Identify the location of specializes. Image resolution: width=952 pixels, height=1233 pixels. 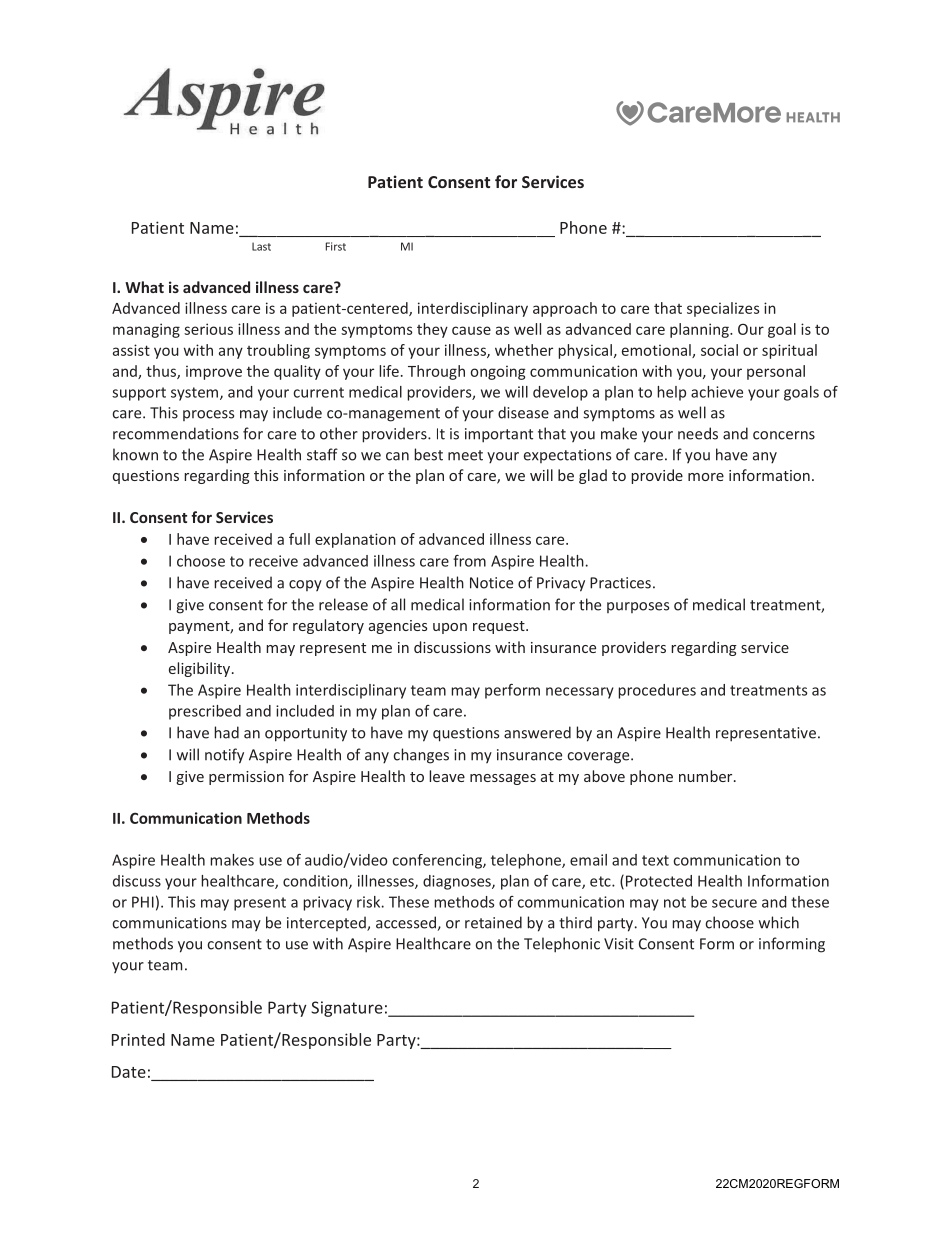
(723, 309).
